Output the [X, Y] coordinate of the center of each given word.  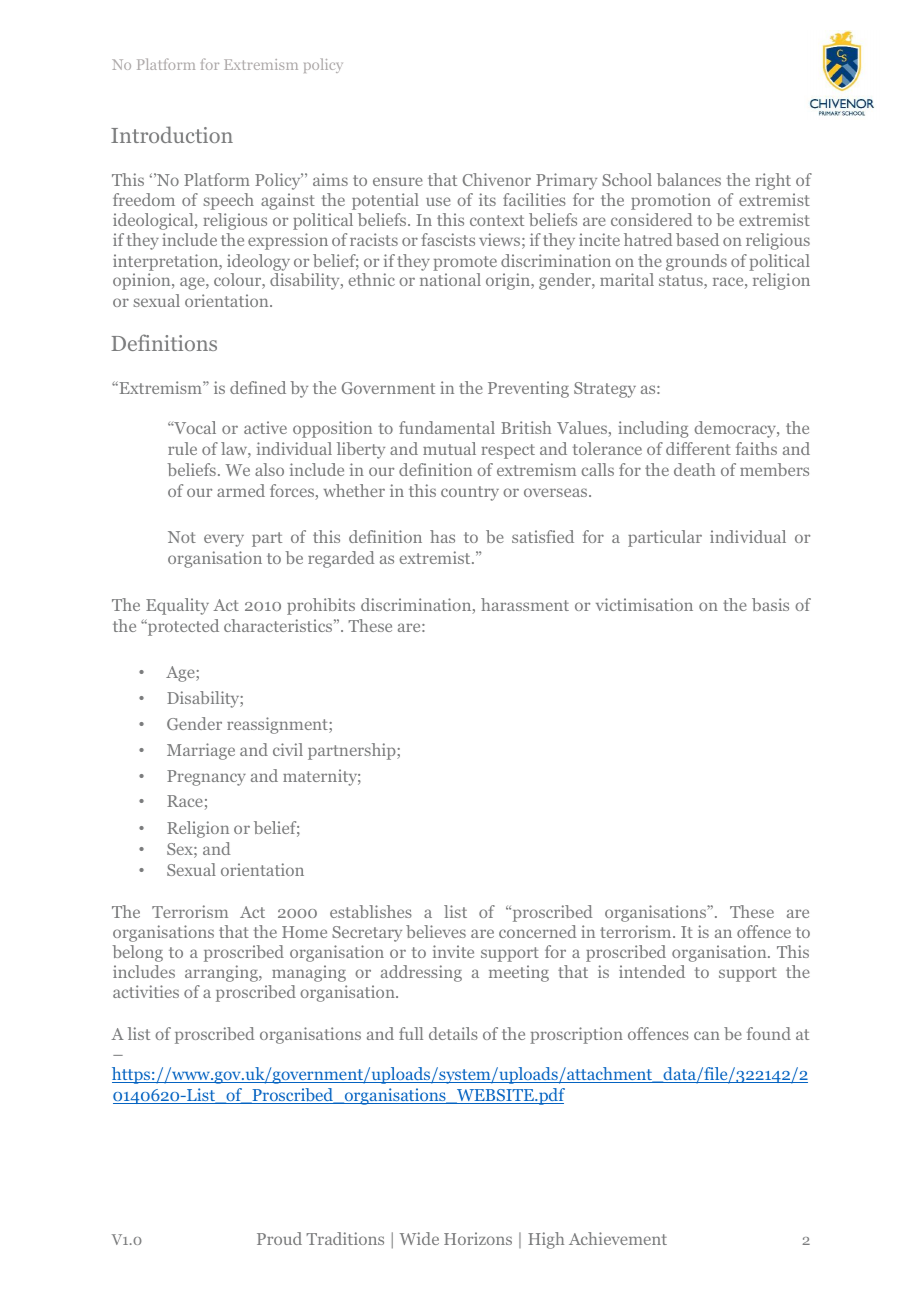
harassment [525, 604]
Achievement [618, 1238]
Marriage [201, 751]
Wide [419, 1238]
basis [770, 604]
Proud [279, 1238]
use [438, 201]
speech [229, 201]
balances [689, 179]
